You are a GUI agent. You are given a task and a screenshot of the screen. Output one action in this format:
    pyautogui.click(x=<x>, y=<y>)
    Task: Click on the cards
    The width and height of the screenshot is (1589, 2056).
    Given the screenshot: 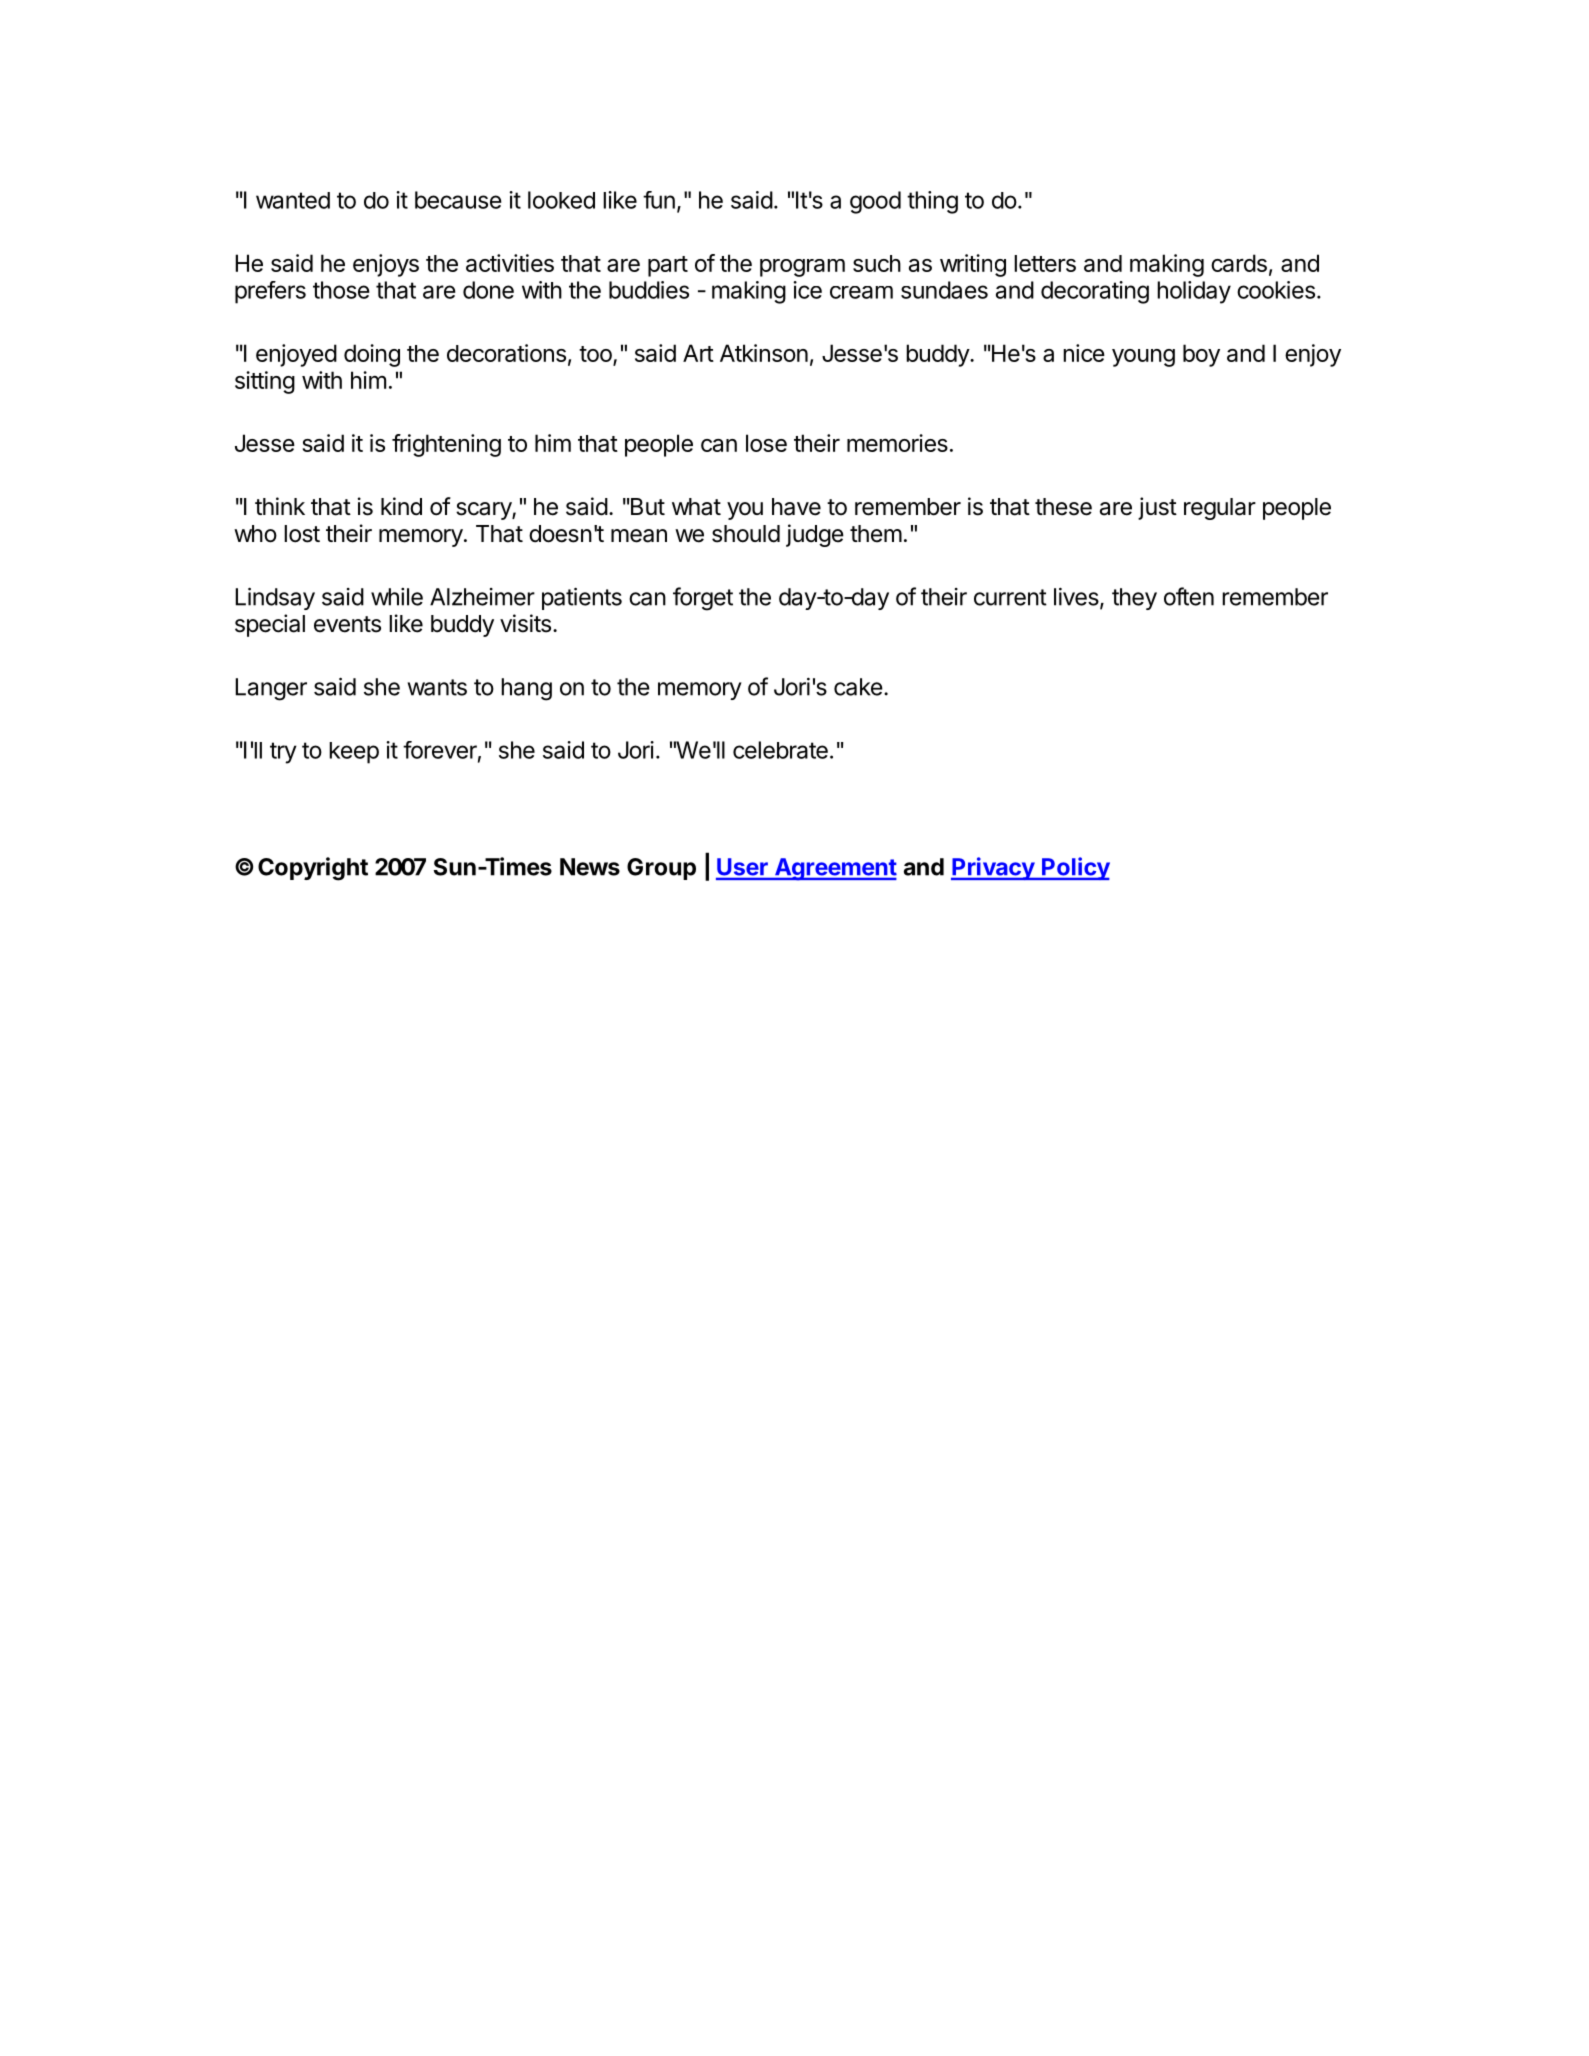 What is the action you would take?
    pyautogui.click(x=1239, y=263)
